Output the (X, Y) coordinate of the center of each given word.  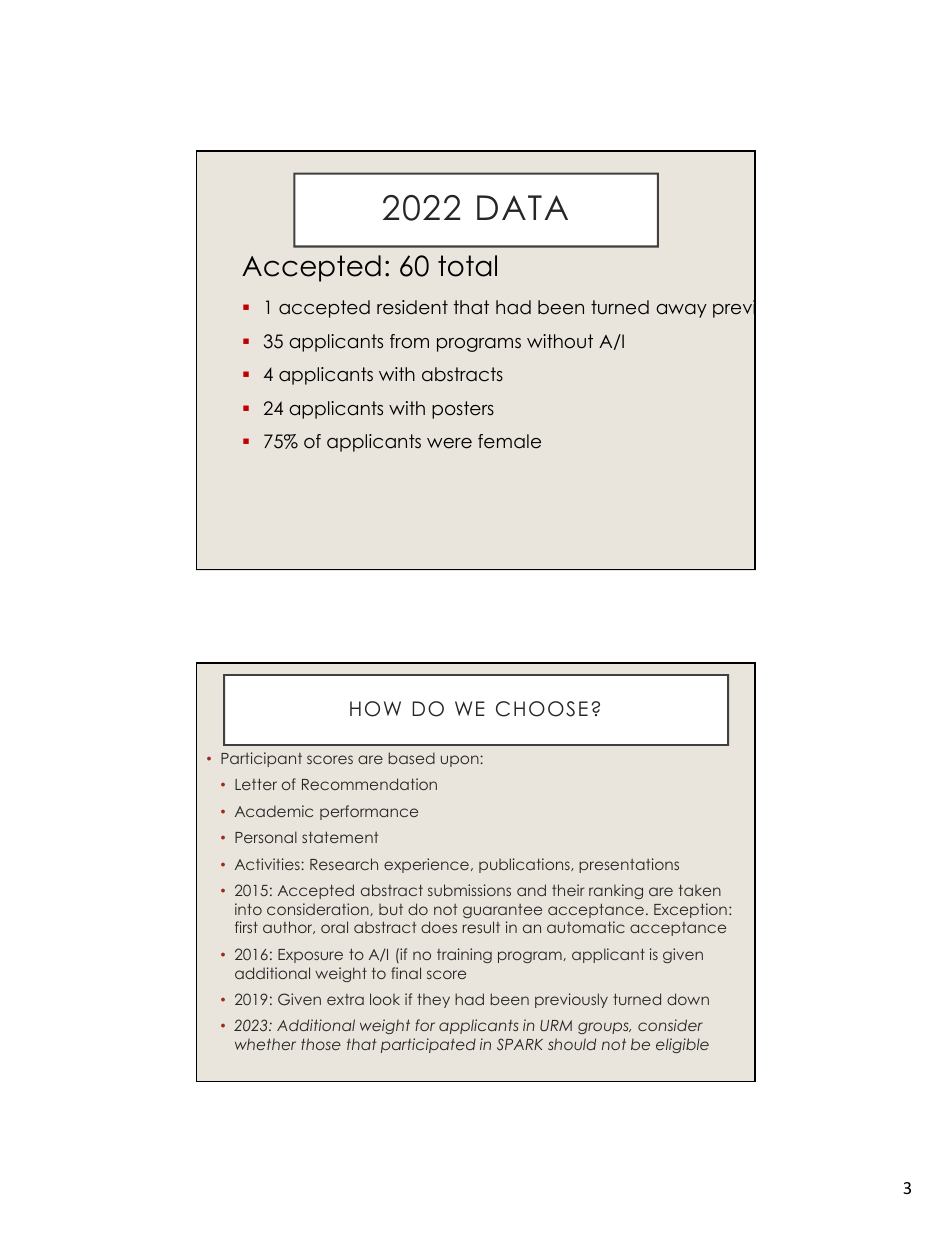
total (467, 266)
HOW (375, 709)
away (681, 311)
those (321, 1044)
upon (461, 761)
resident (412, 307)
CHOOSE (542, 709)
